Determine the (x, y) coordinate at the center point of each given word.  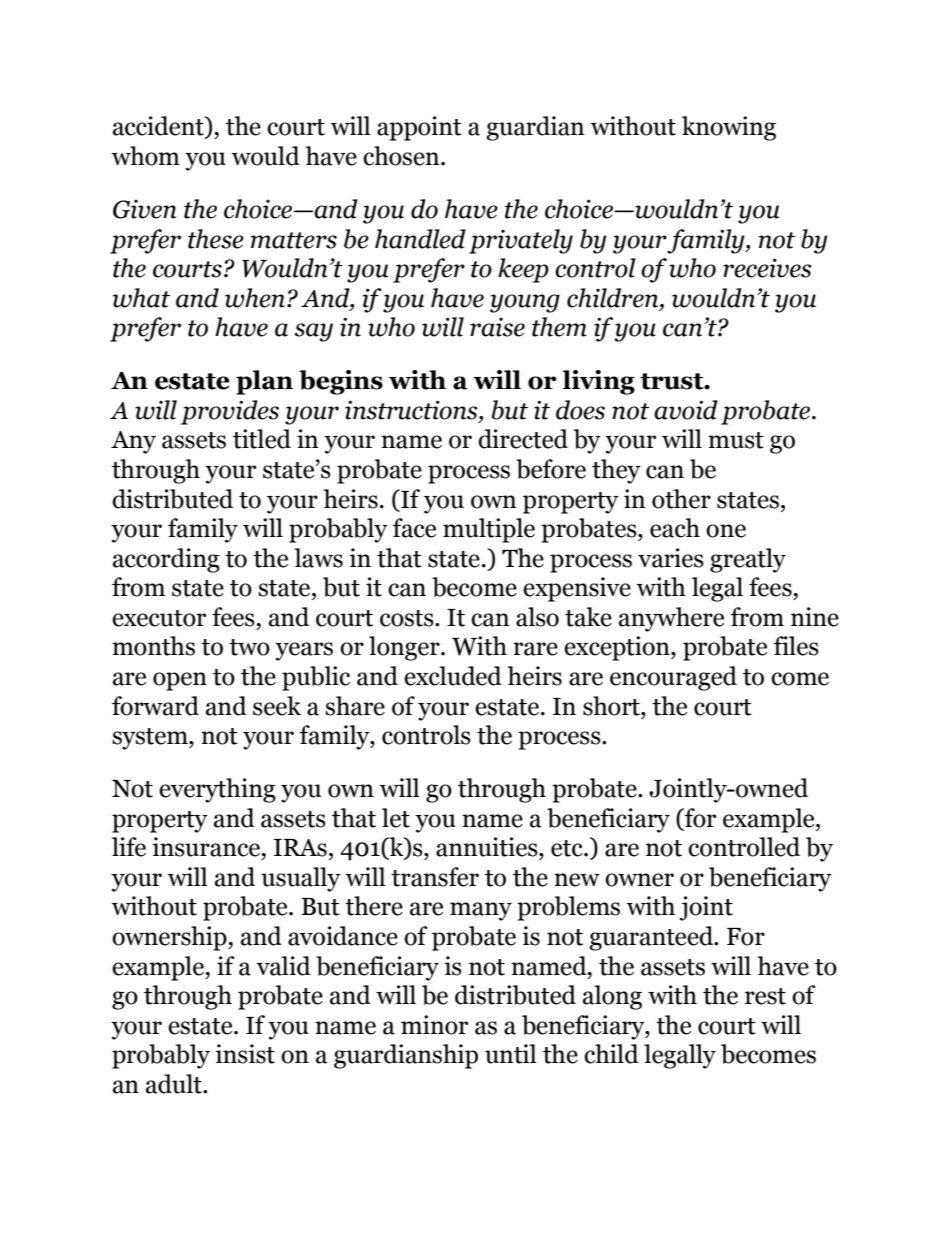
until (511, 1054)
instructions (412, 411)
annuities (488, 847)
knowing (729, 128)
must (736, 440)
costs (408, 618)
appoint (419, 128)
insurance (206, 847)
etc (568, 848)
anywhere (671, 619)
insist (245, 1054)
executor (159, 618)
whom (146, 156)
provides (230, 412)
